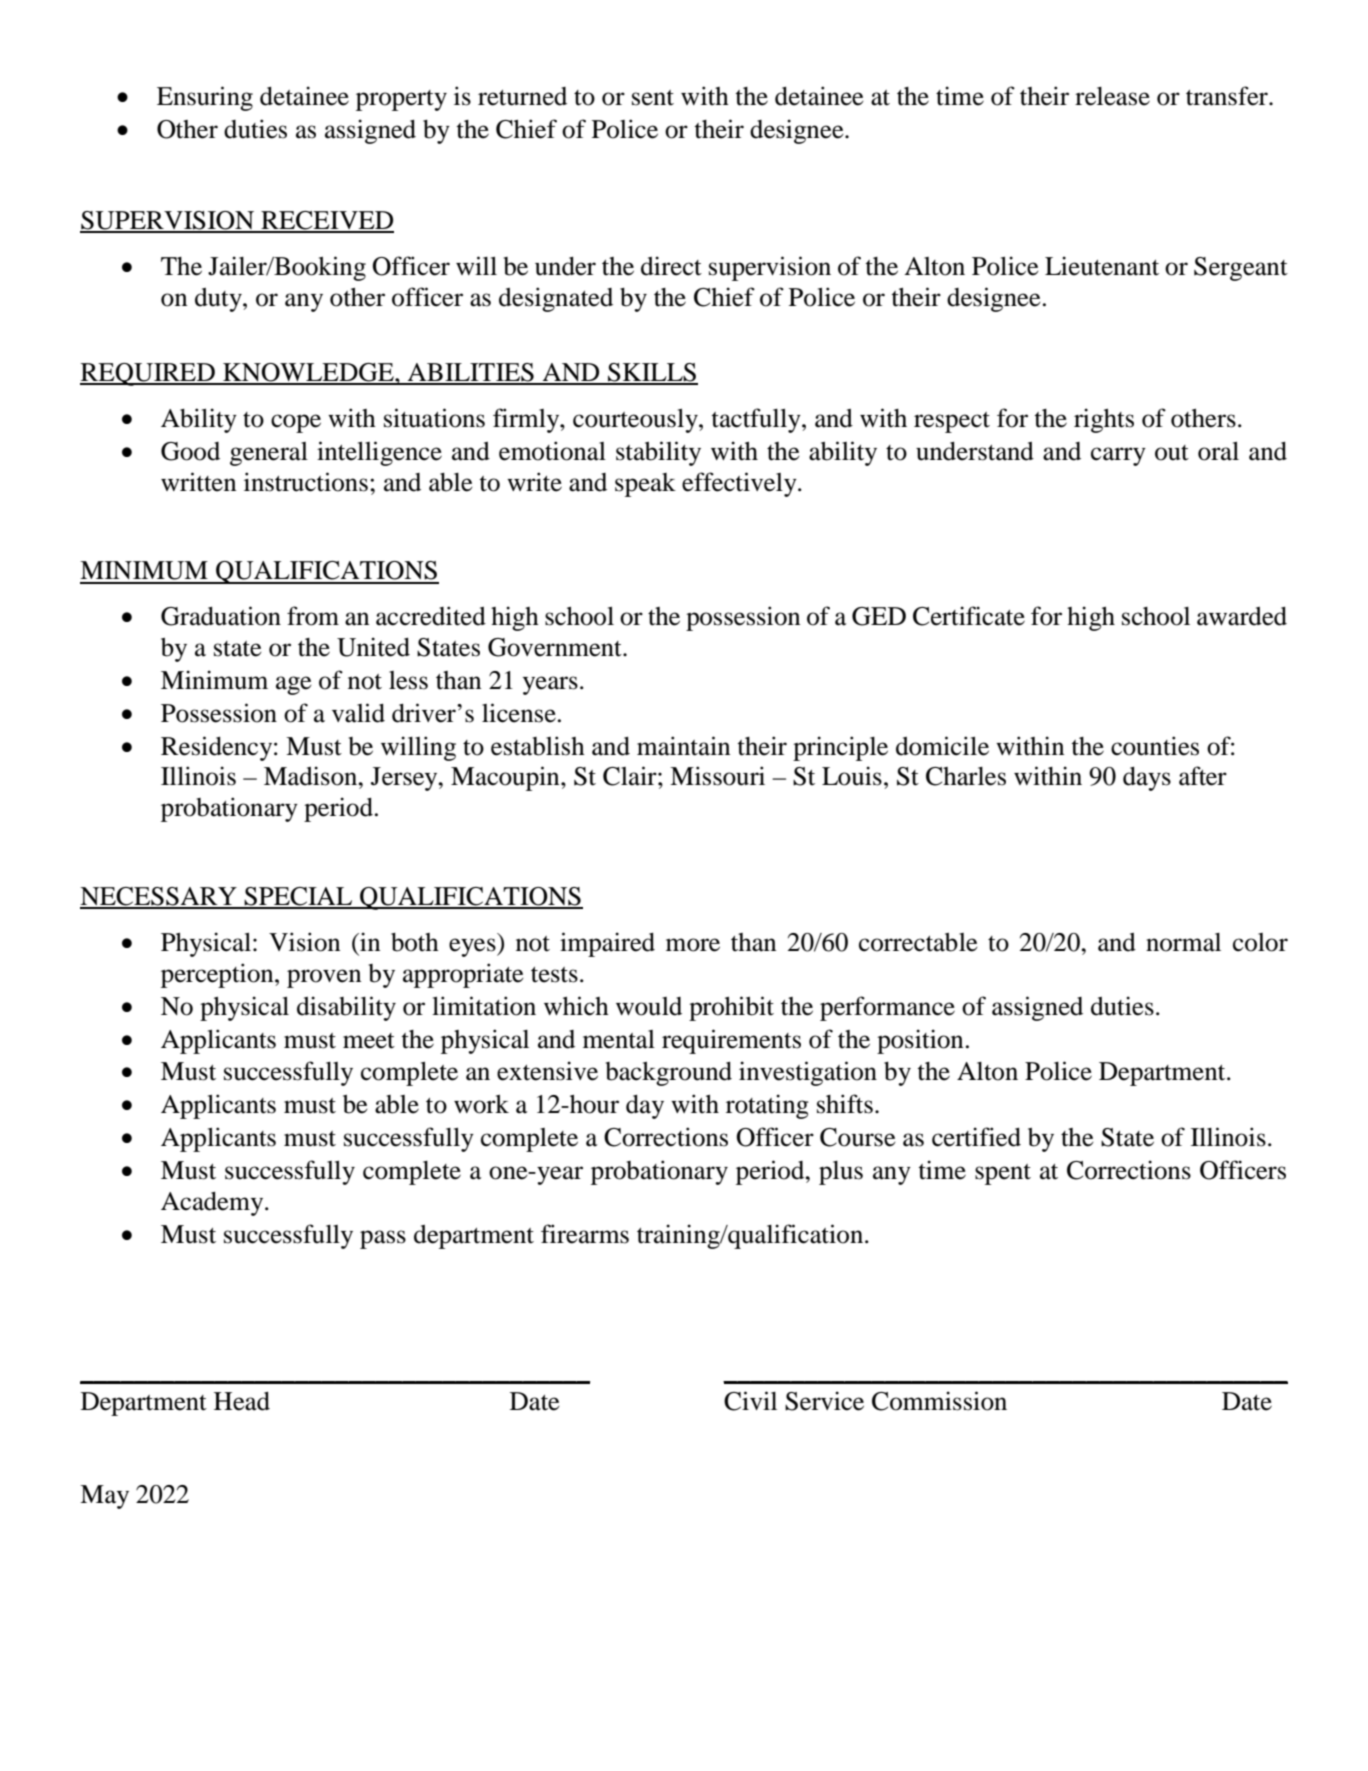  I want to click on release, so click(1112, 96).
